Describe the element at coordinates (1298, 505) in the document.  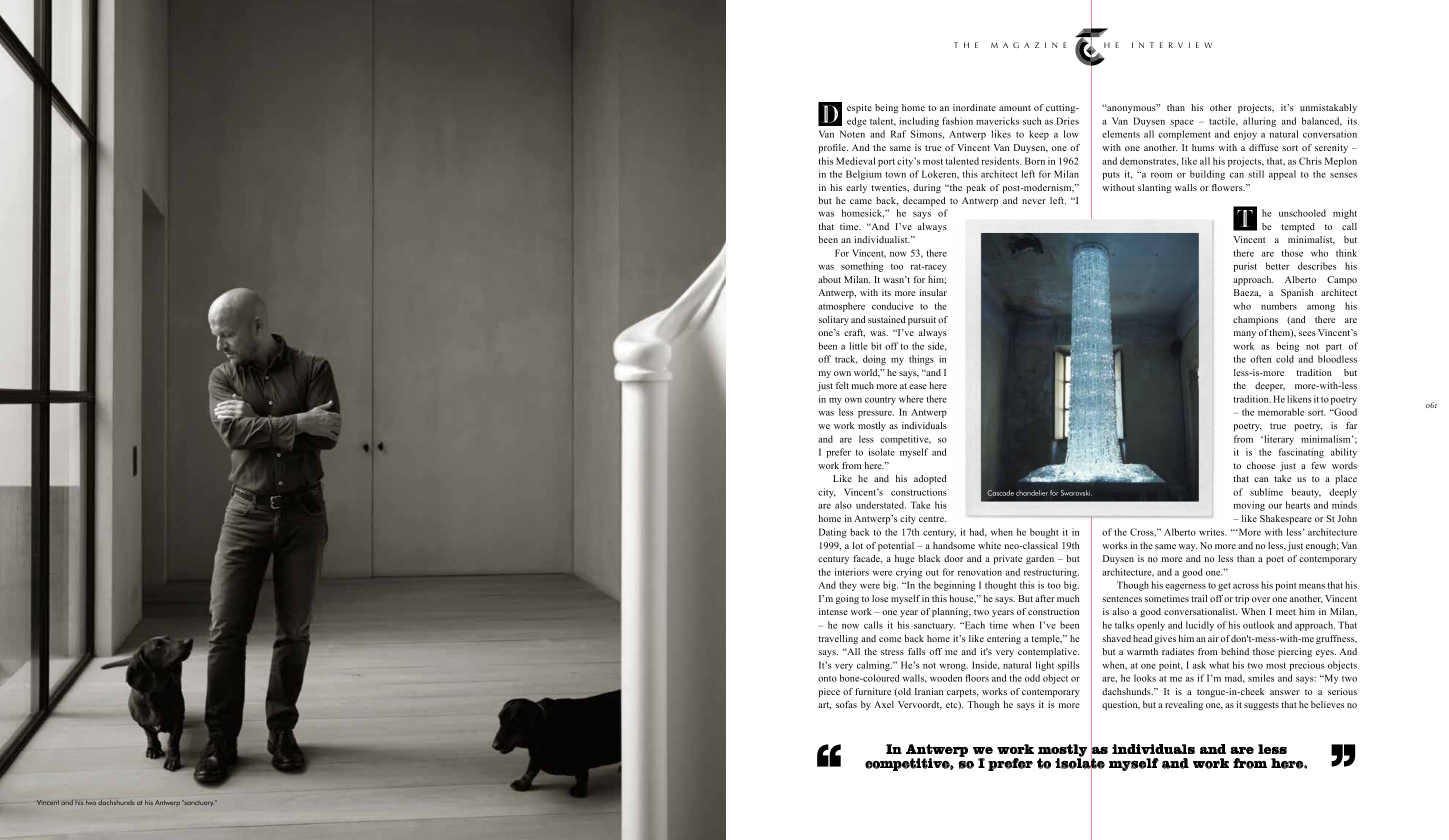
I see `hearts` at that location.
